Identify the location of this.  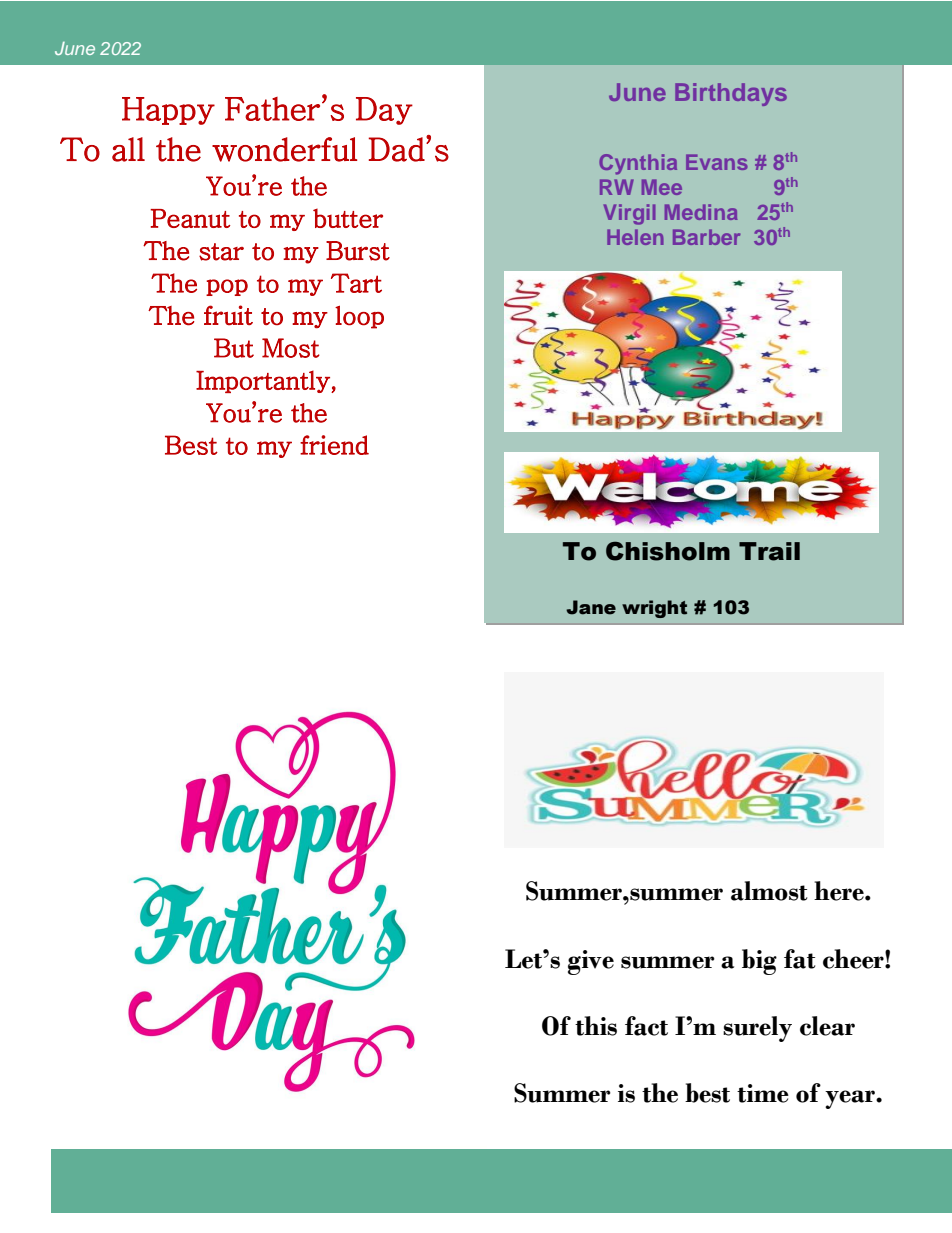
(596, 1026).
